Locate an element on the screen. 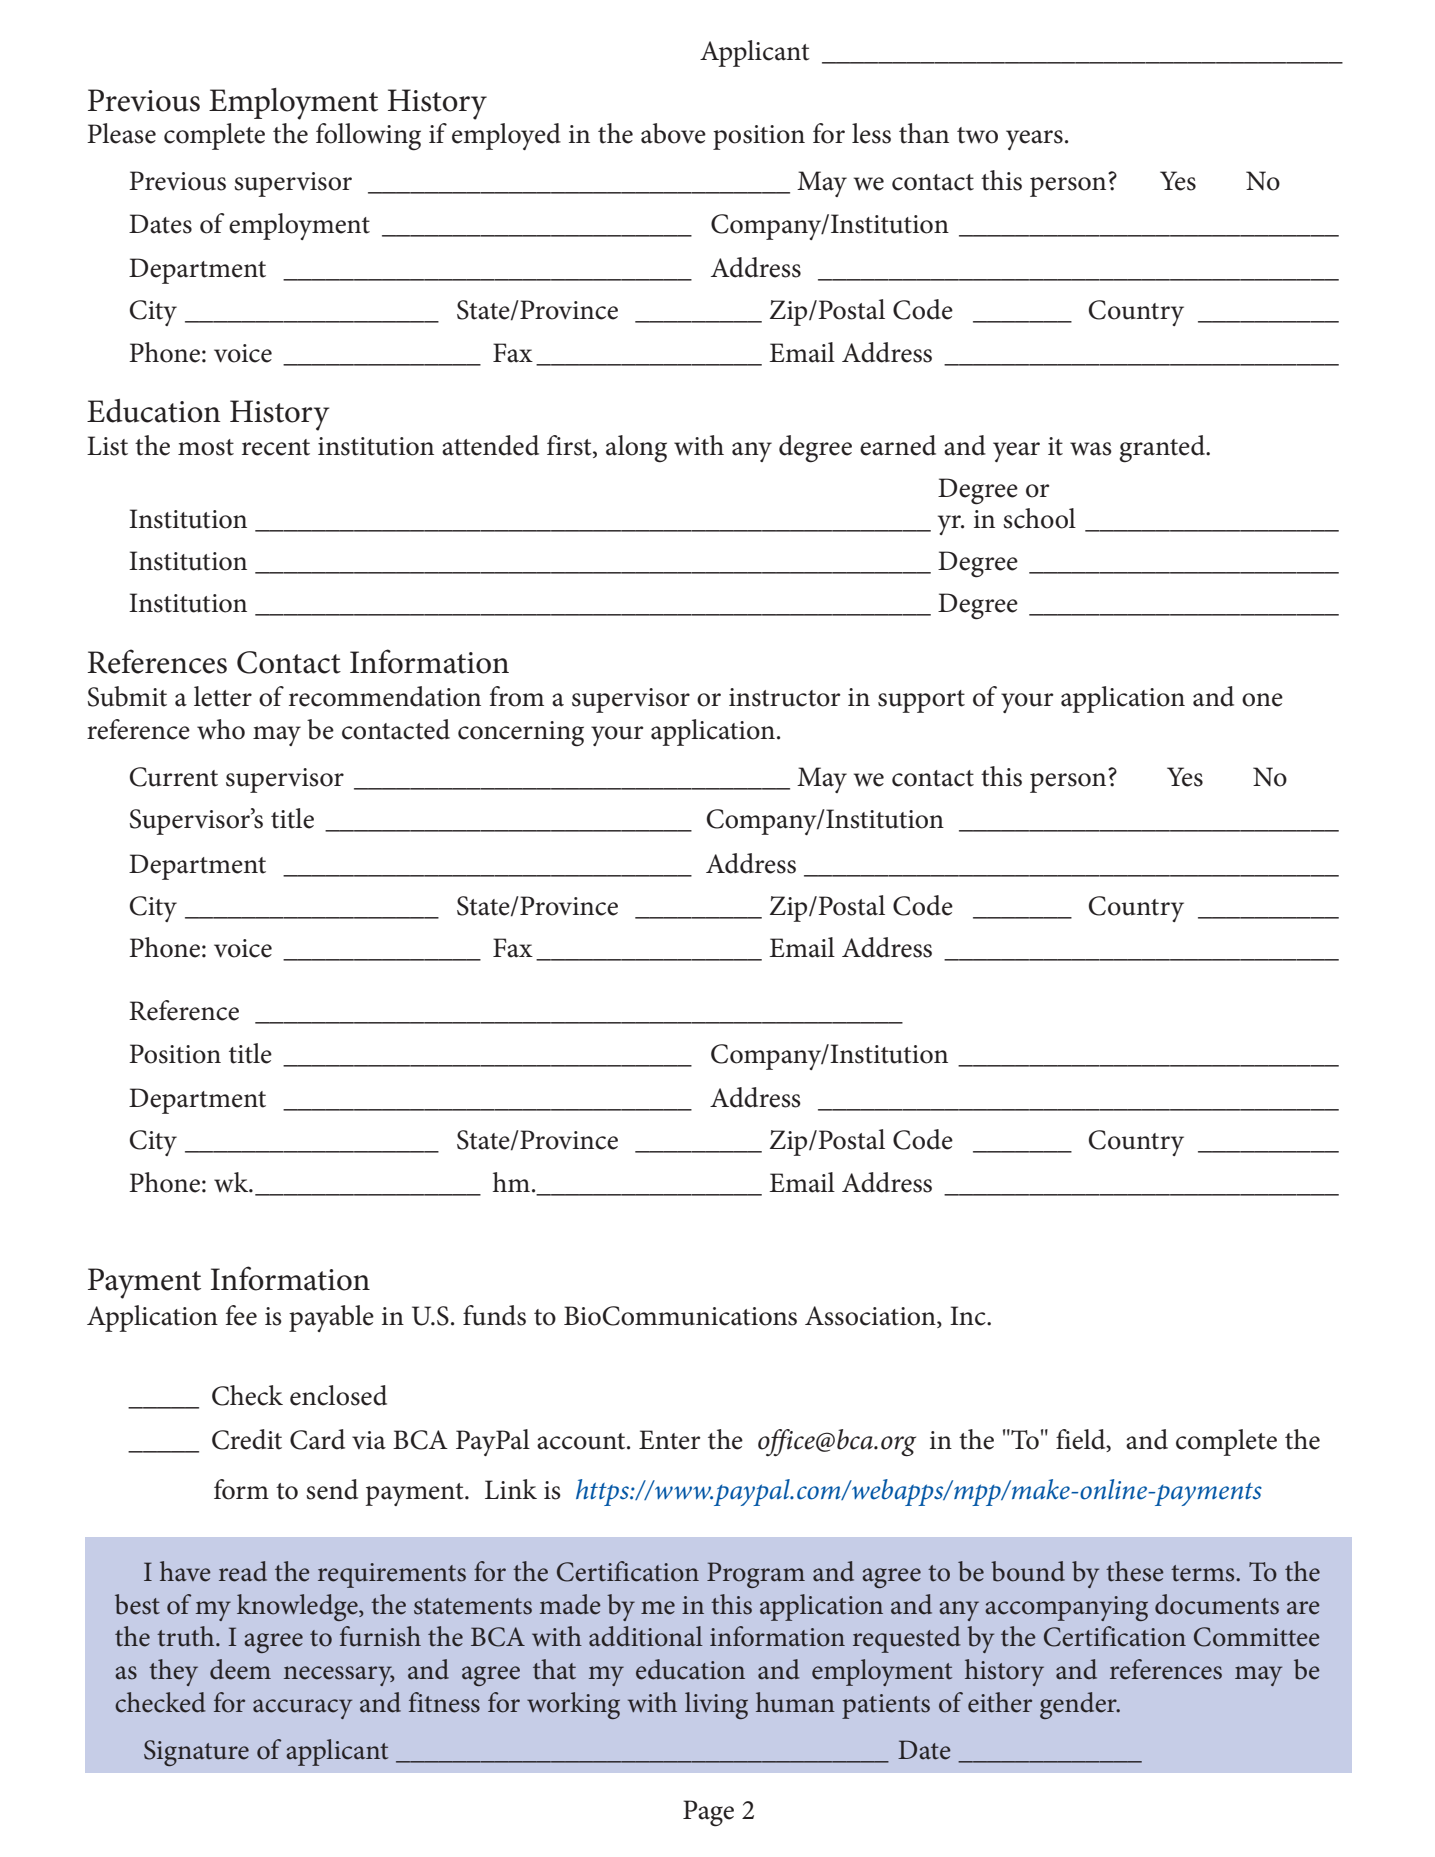  Signature is located at coordinates (196, 1753).
